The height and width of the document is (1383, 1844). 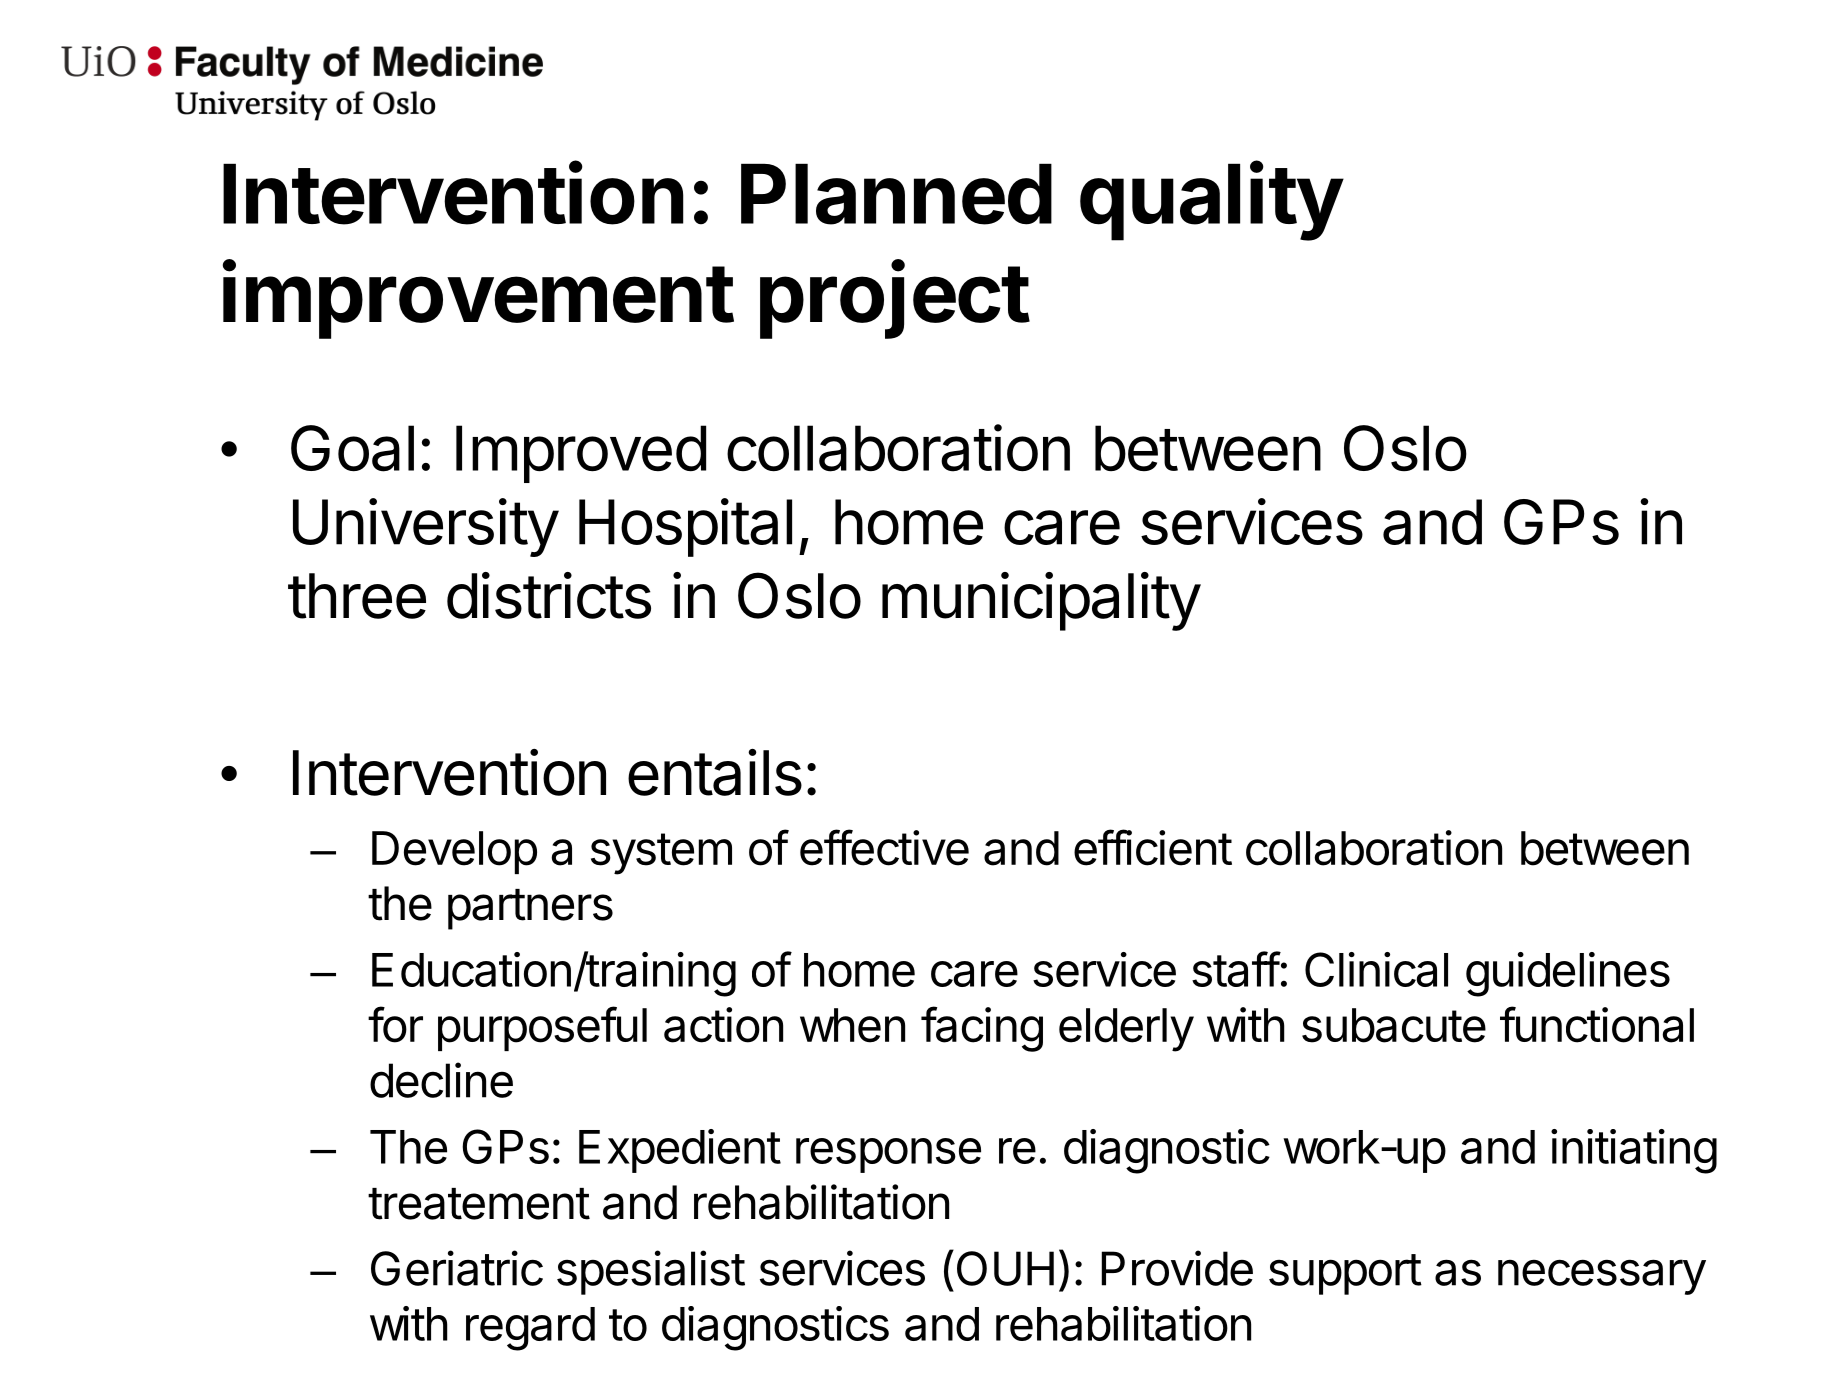 What do you see at coordinates (1211, 201) in the document?
I see `quality` at bounding box center [1211, 201].
